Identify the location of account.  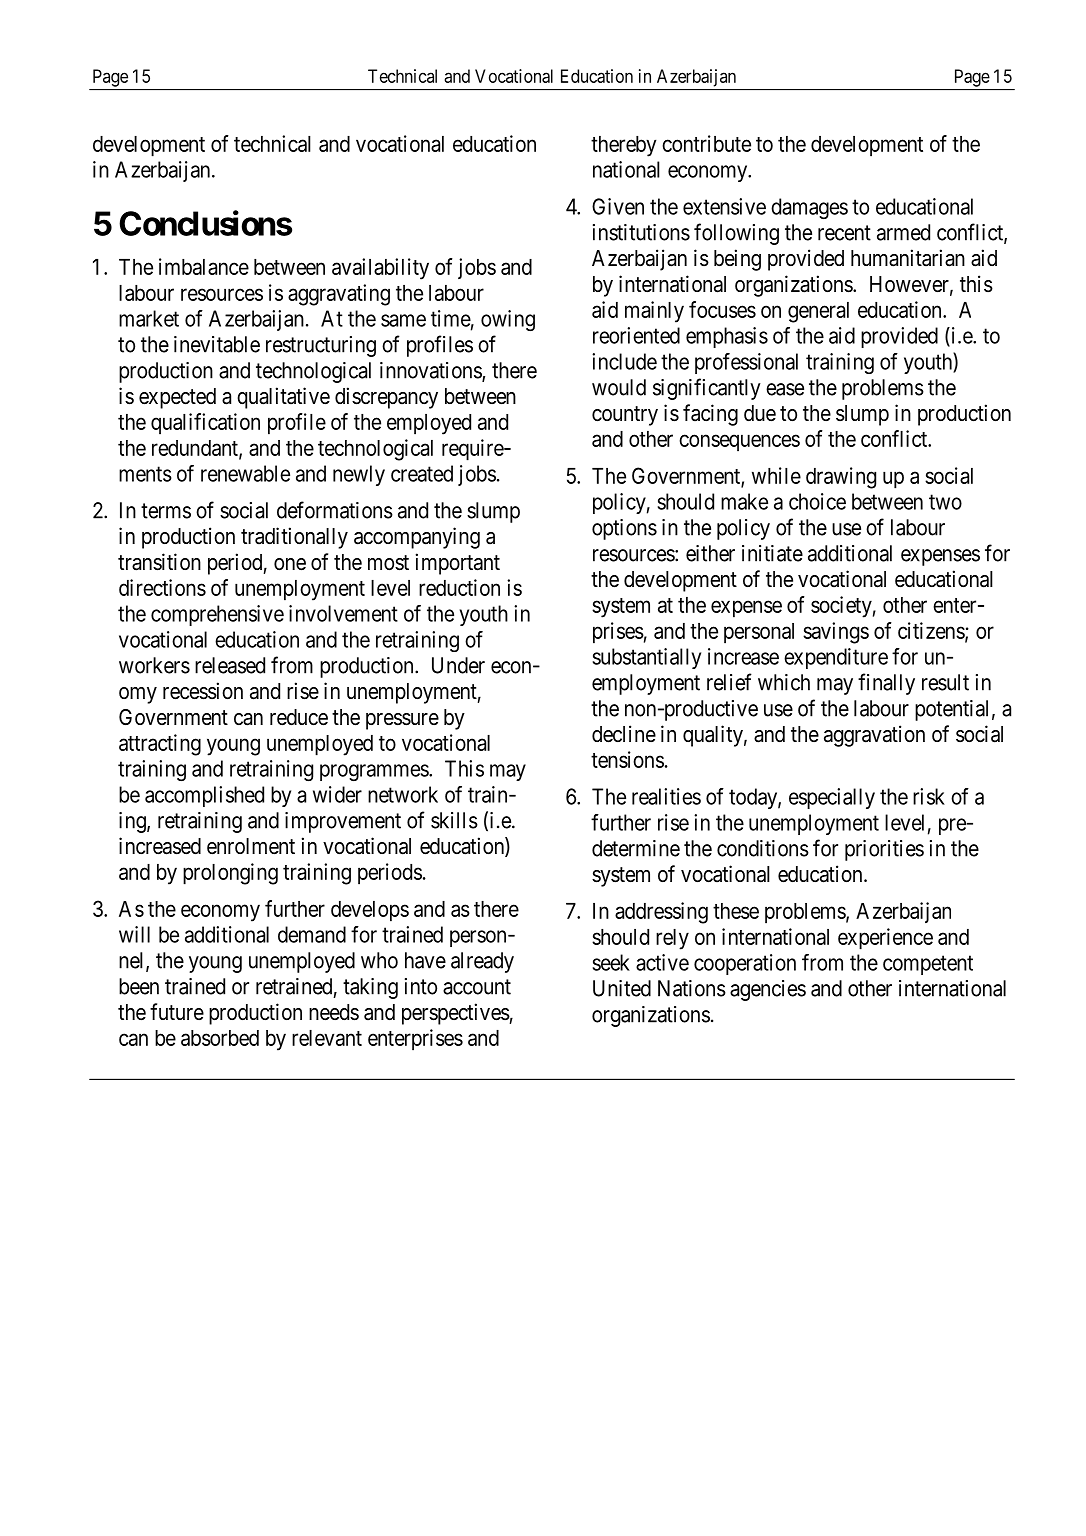
(477, 987).
